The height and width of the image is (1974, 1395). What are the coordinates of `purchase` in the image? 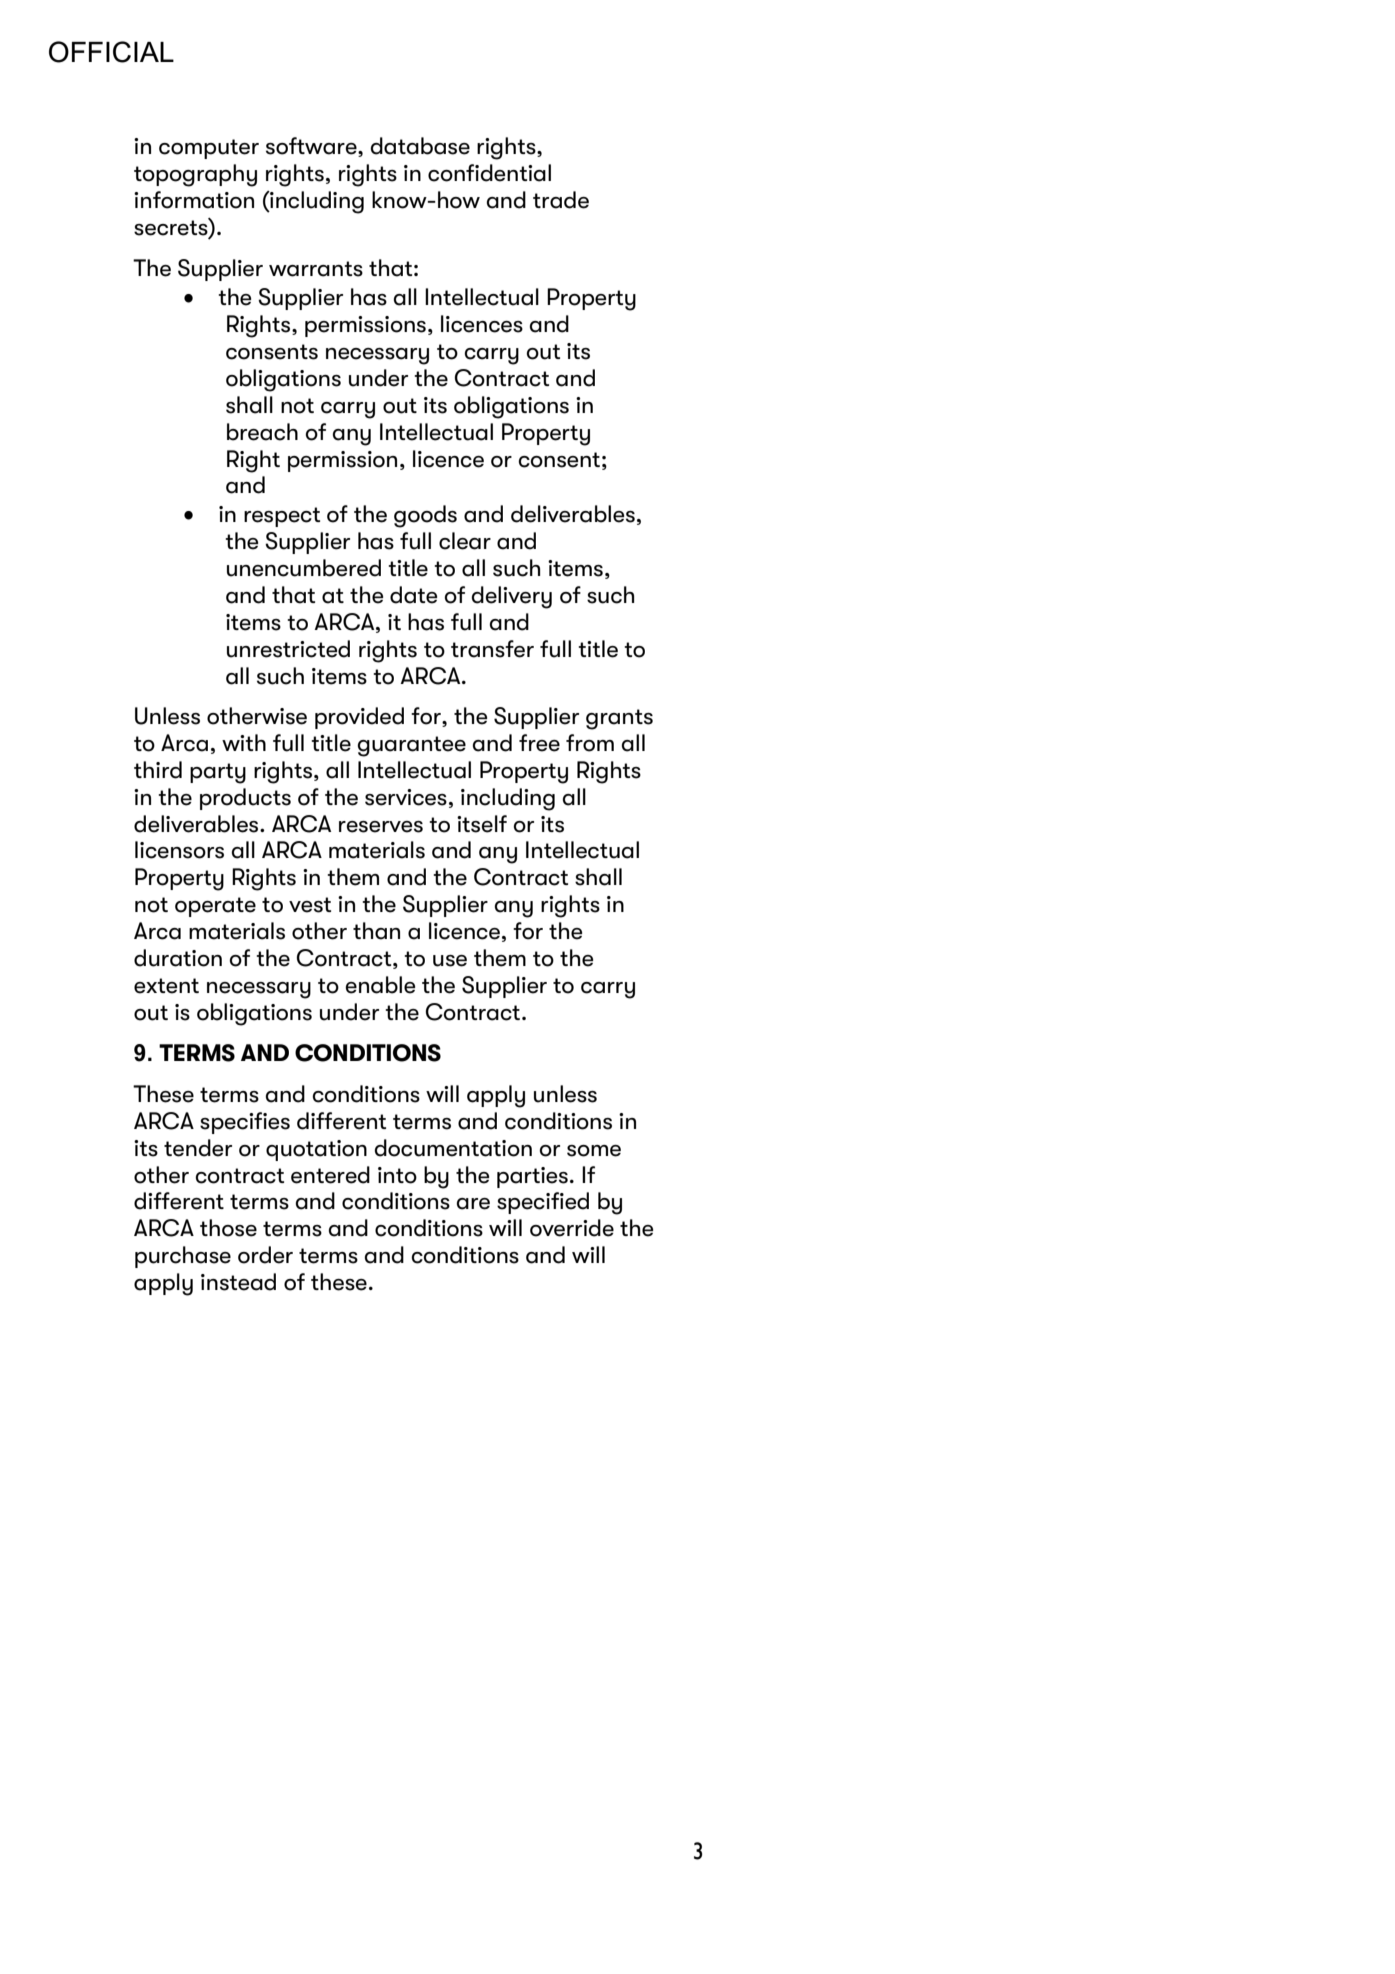 It's located at (183, 1257).
